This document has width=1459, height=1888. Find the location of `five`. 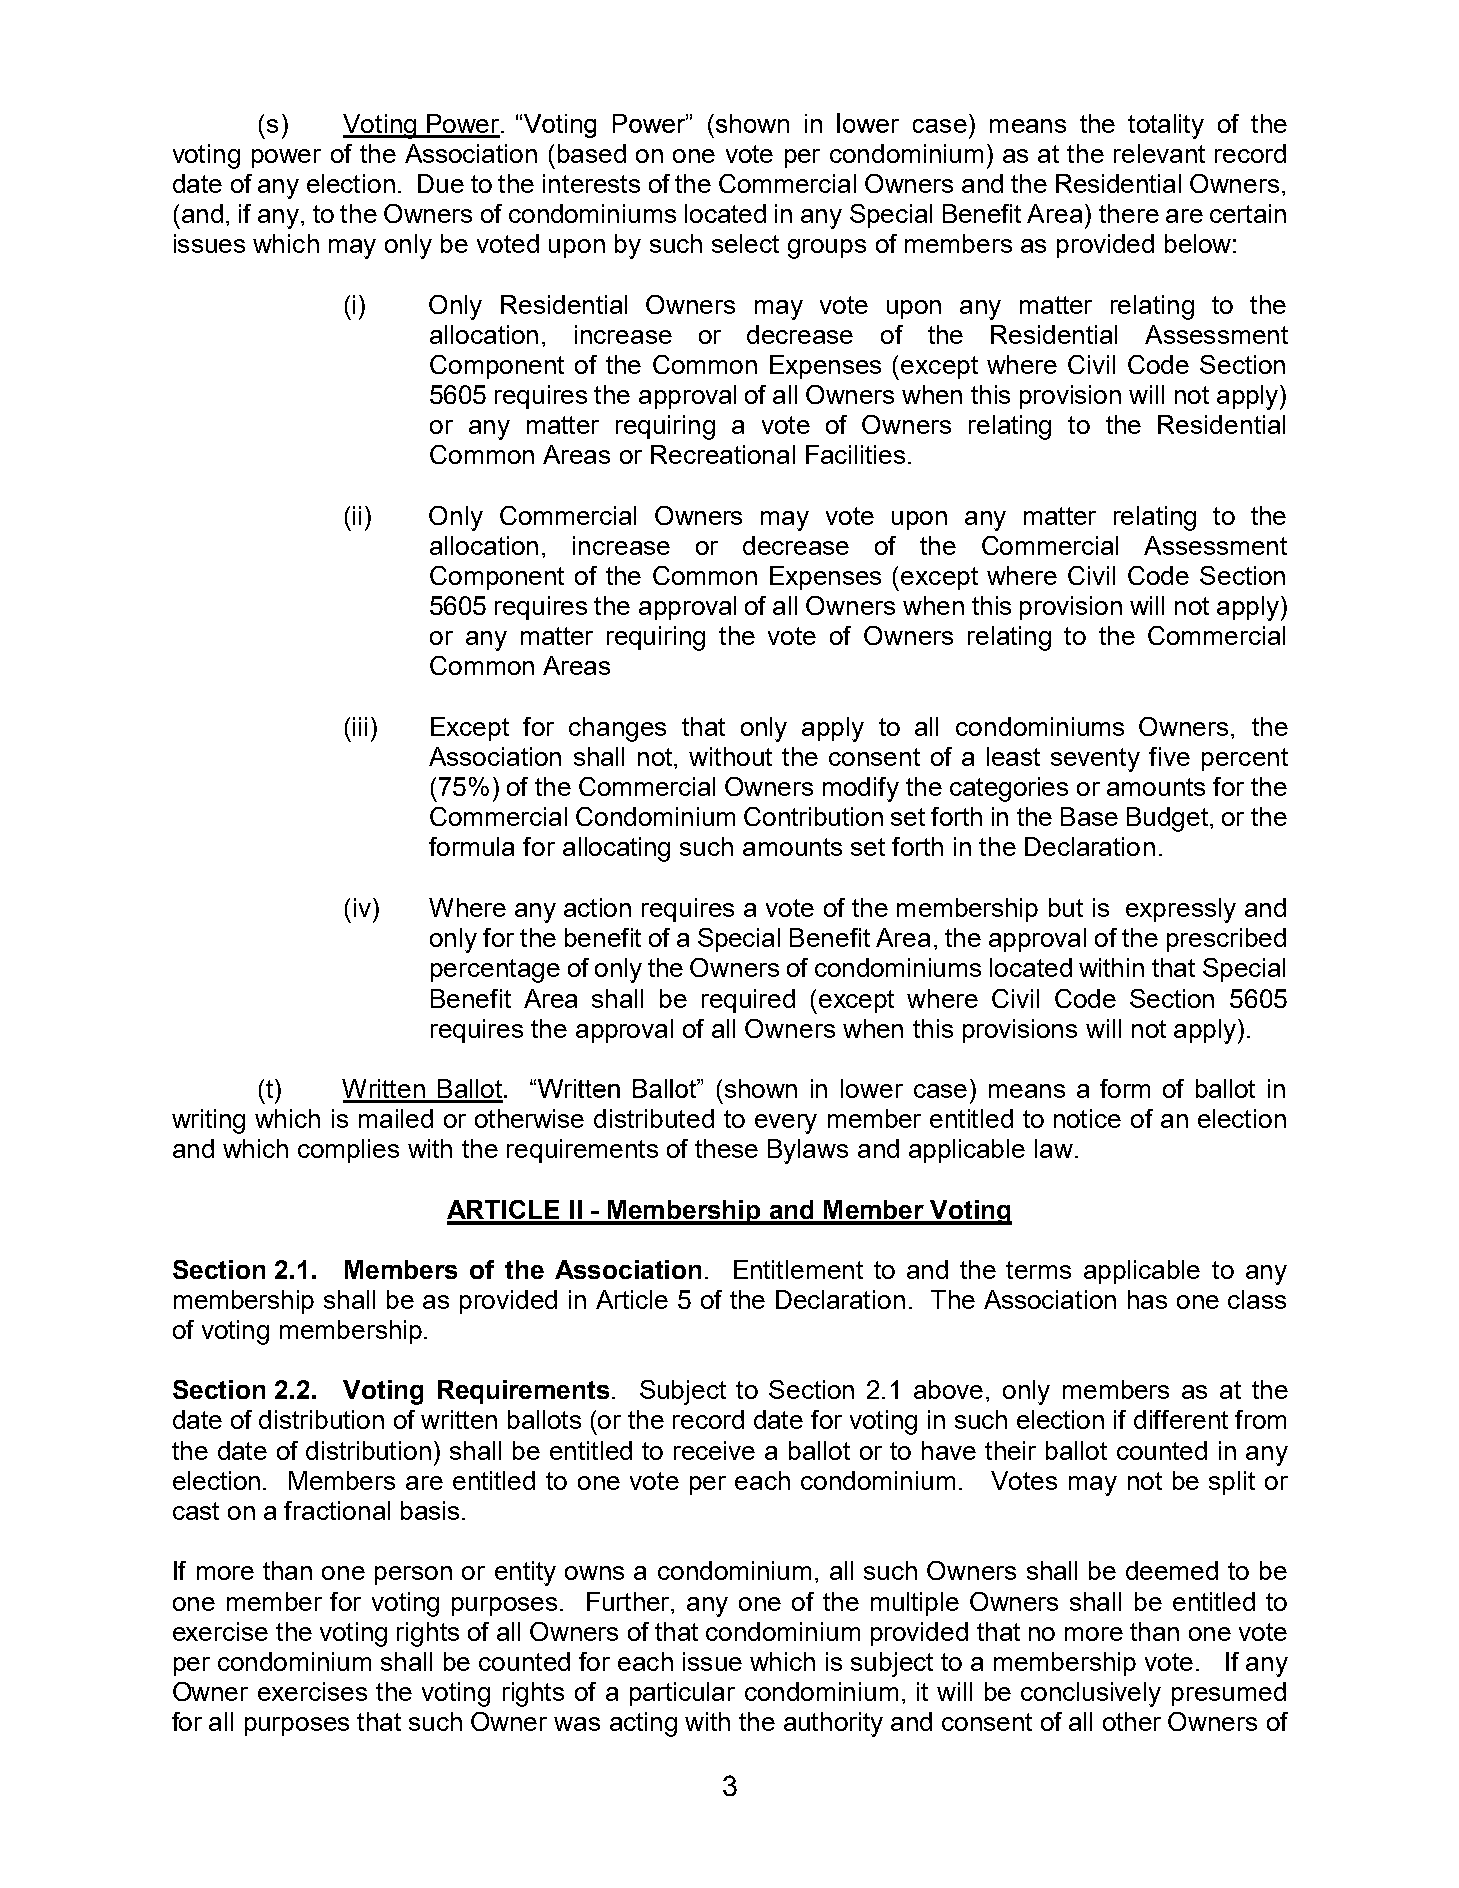

five is located at coordinates (1169, 756).
